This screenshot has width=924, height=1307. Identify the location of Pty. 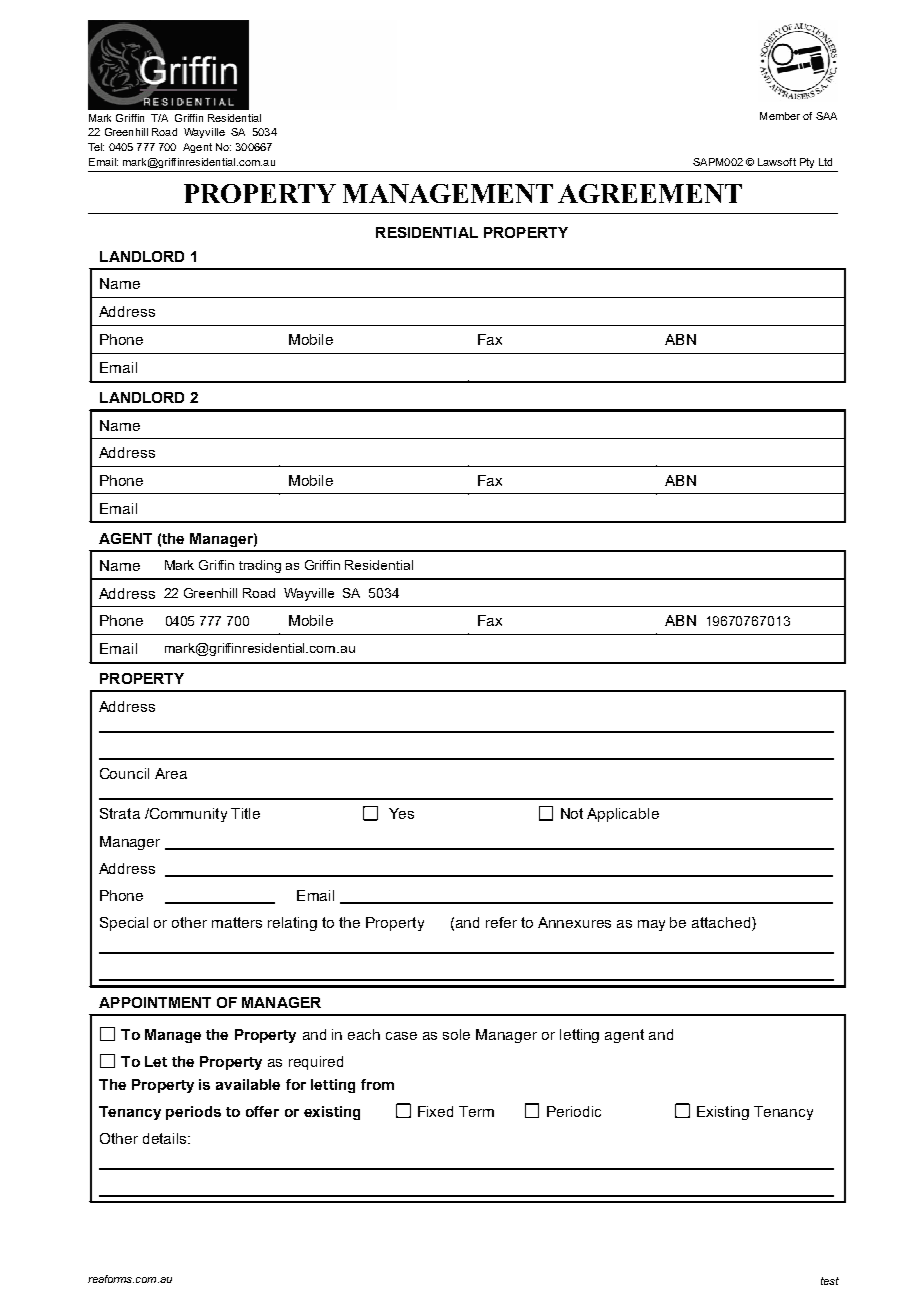
(807, 163).
